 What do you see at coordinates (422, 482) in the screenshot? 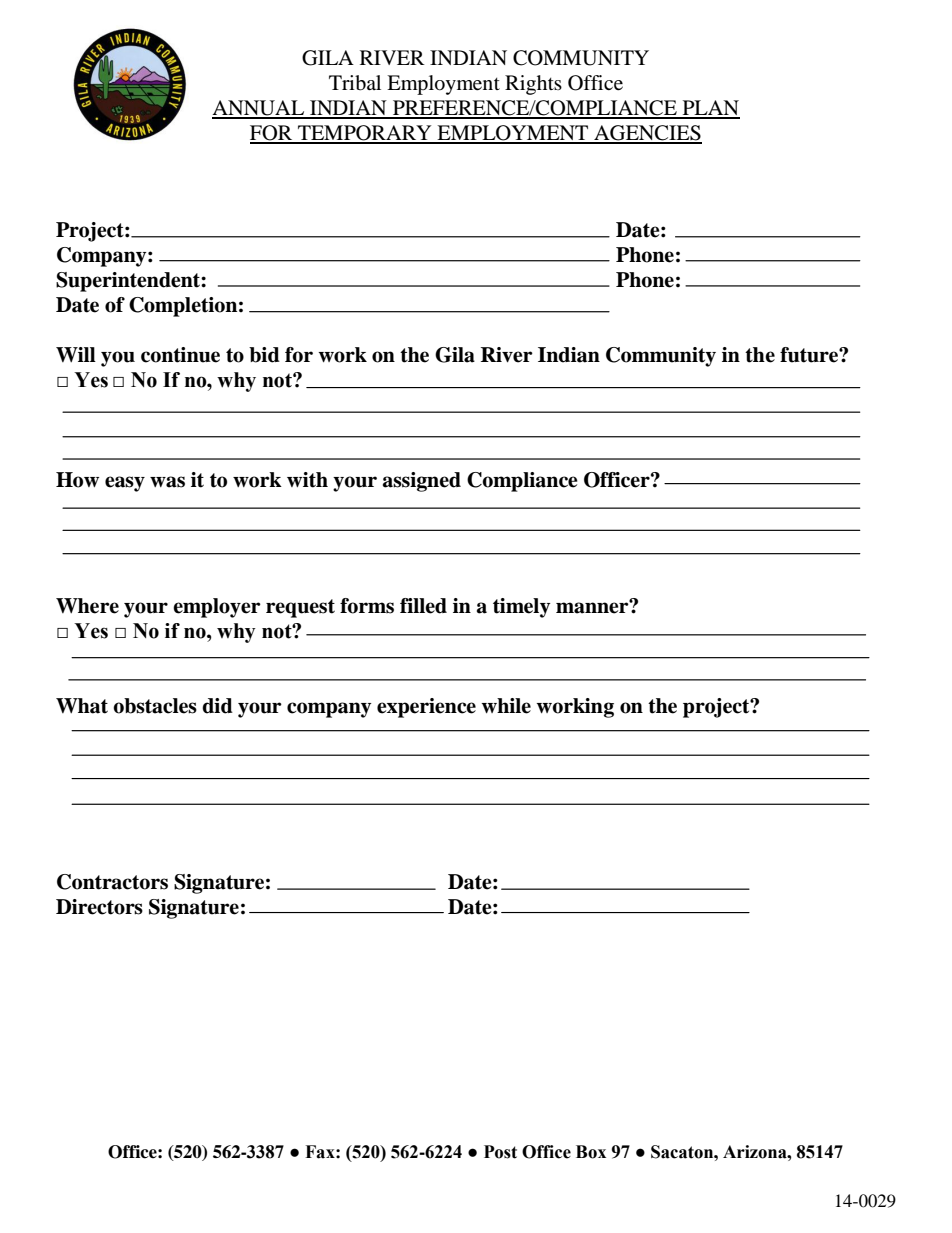
I see `assigned` at bounding box center [422, 482].
